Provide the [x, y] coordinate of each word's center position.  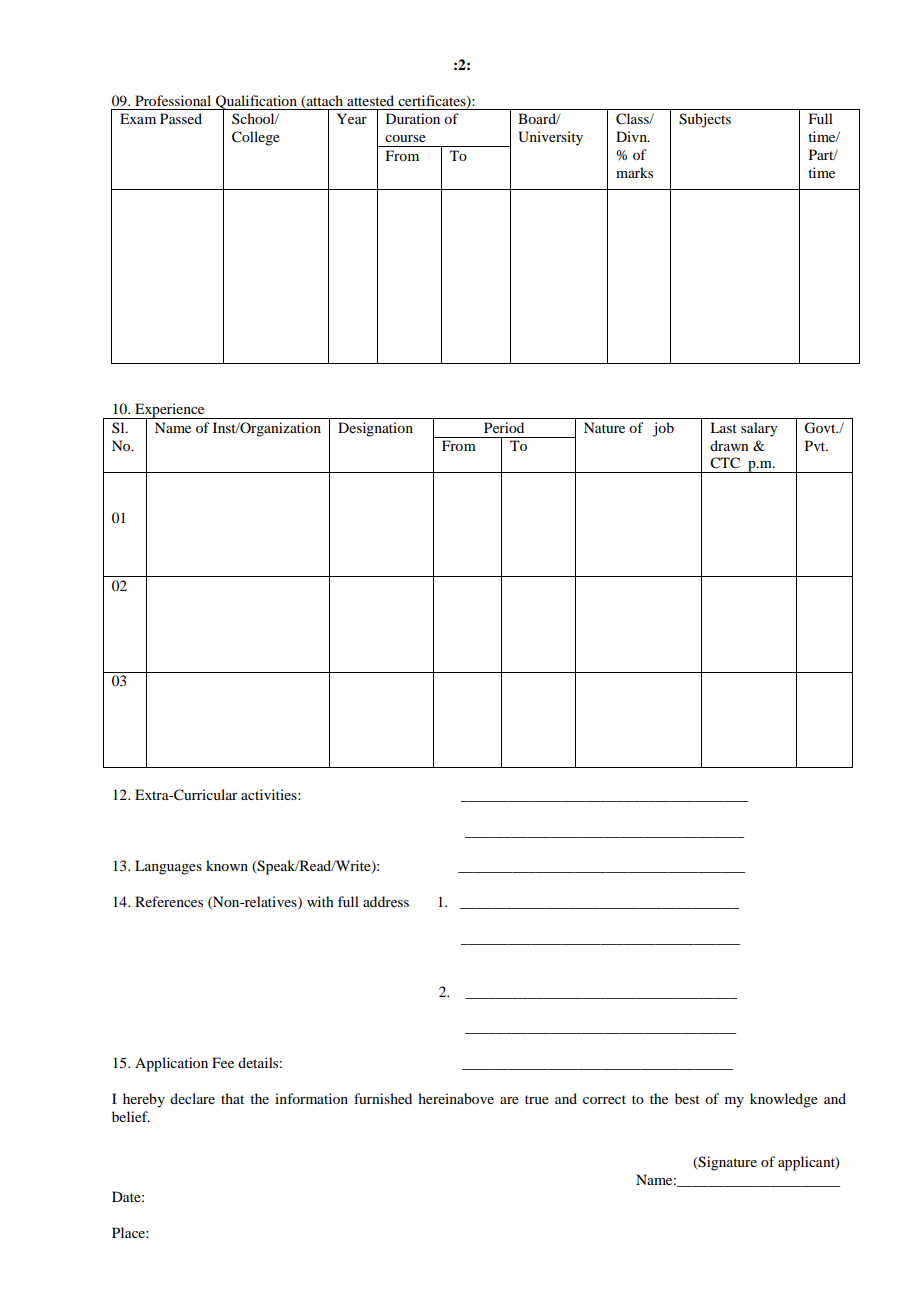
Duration [413, 118]
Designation [375, 429]
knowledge [784, 1100]
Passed [181, 118]
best [687, 1098]
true [537, 1099]
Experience [170, 411]
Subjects [705, 120]
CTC [725, 463]
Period [504, 427]
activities [270, 794]
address [386, 901]
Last [723, 427]
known [227, 865]
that [232, 1098]
